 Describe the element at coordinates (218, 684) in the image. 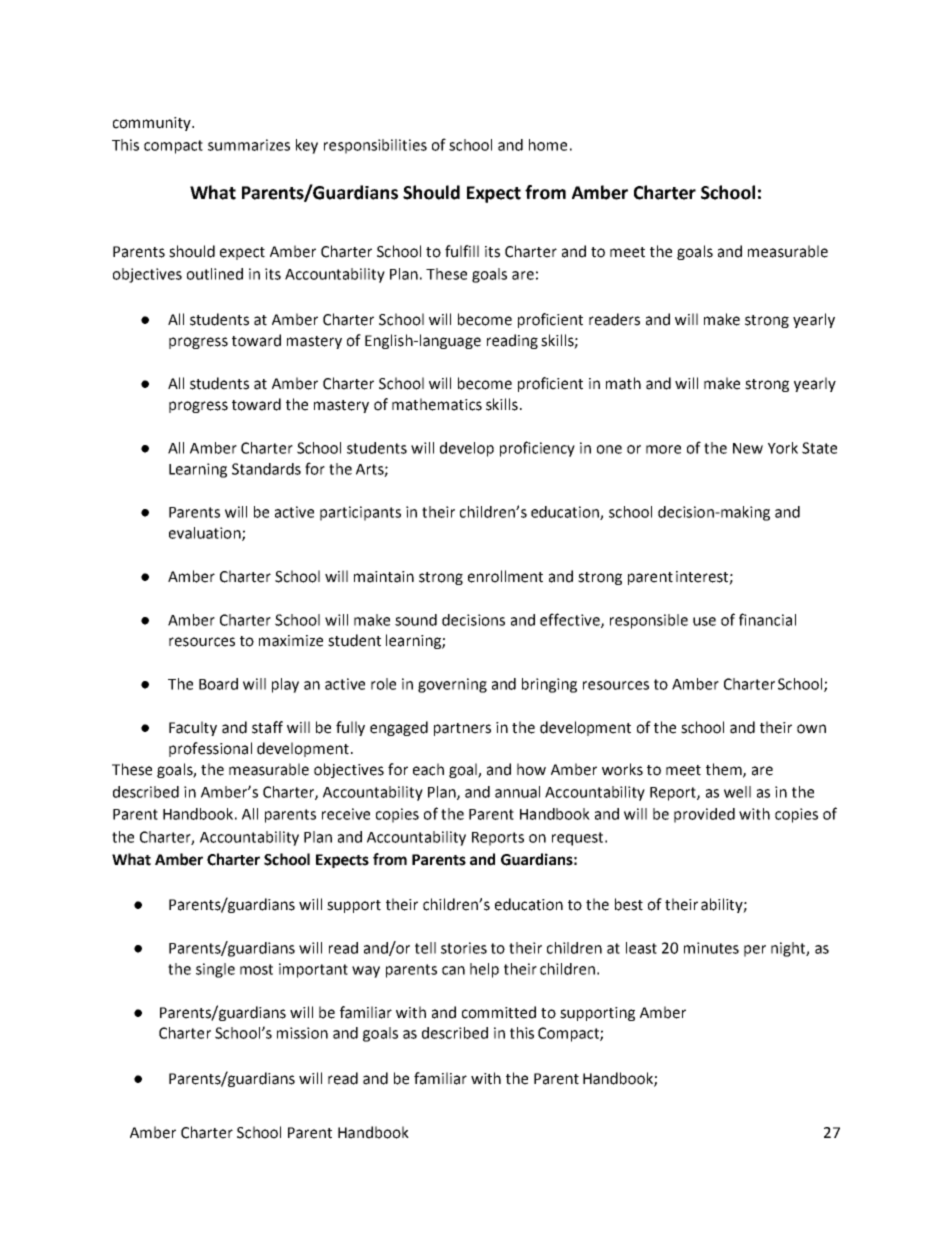

I see `Board` at that location.
